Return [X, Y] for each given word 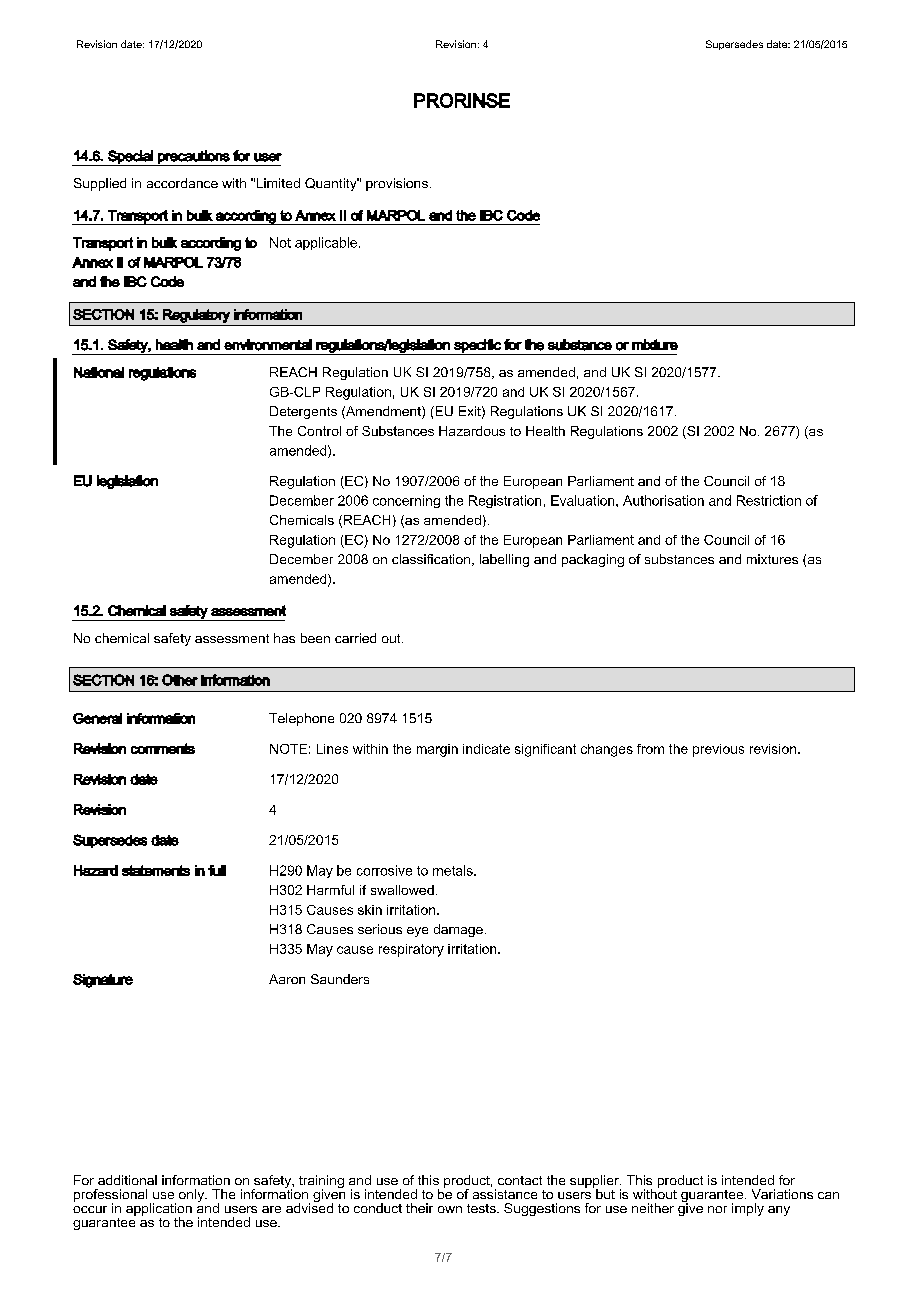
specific [477, 347]
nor [717, 1209]
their [419, 1208]
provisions [397, 184]
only [193, 1195]
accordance [182, 183]
